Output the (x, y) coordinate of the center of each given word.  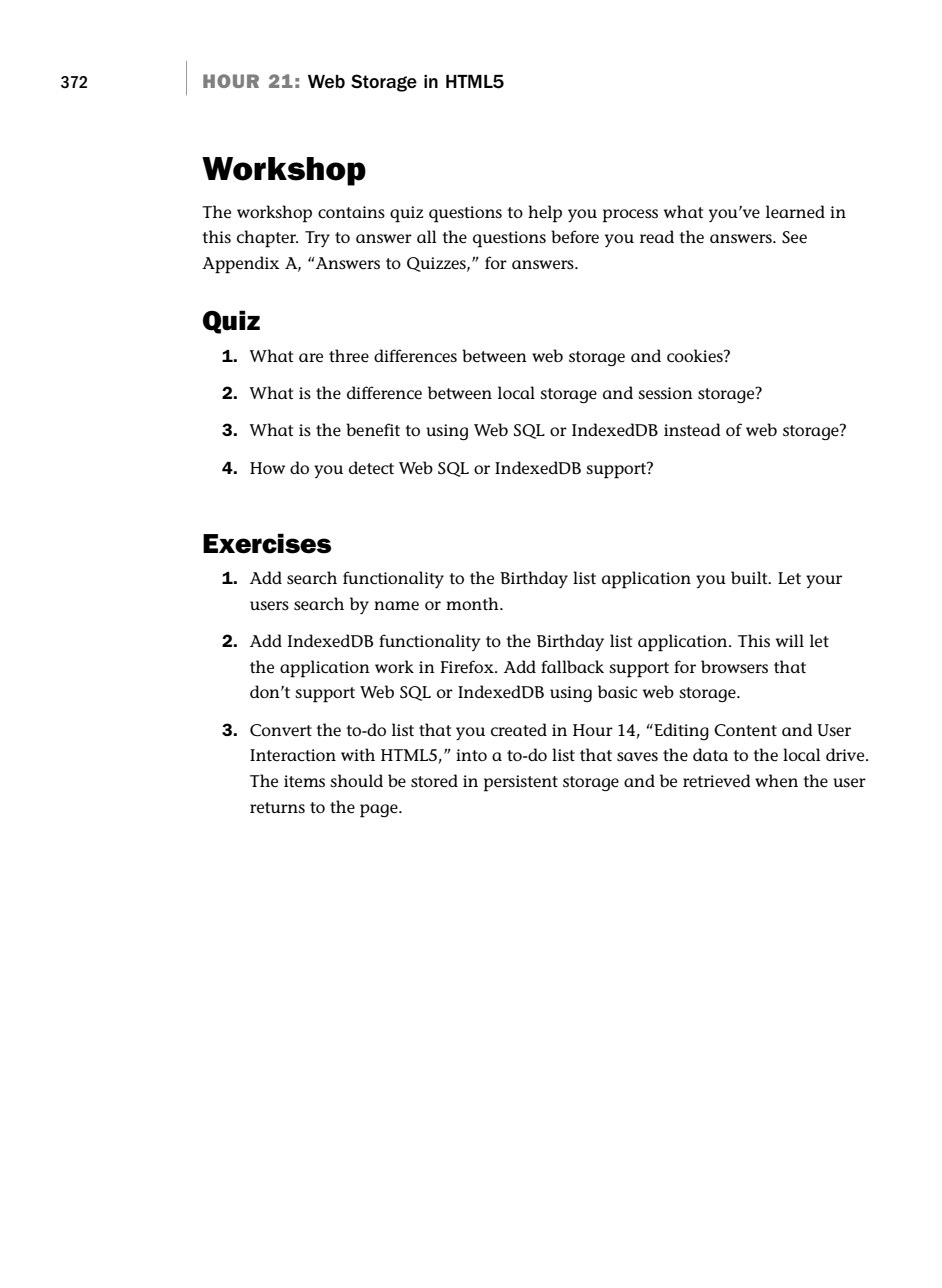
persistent (521, 783)
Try (317, 239)
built (750, 577)
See (794, 237)
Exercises (267, 543)
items (304, 781)
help (545, 214)
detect (371, 468)
